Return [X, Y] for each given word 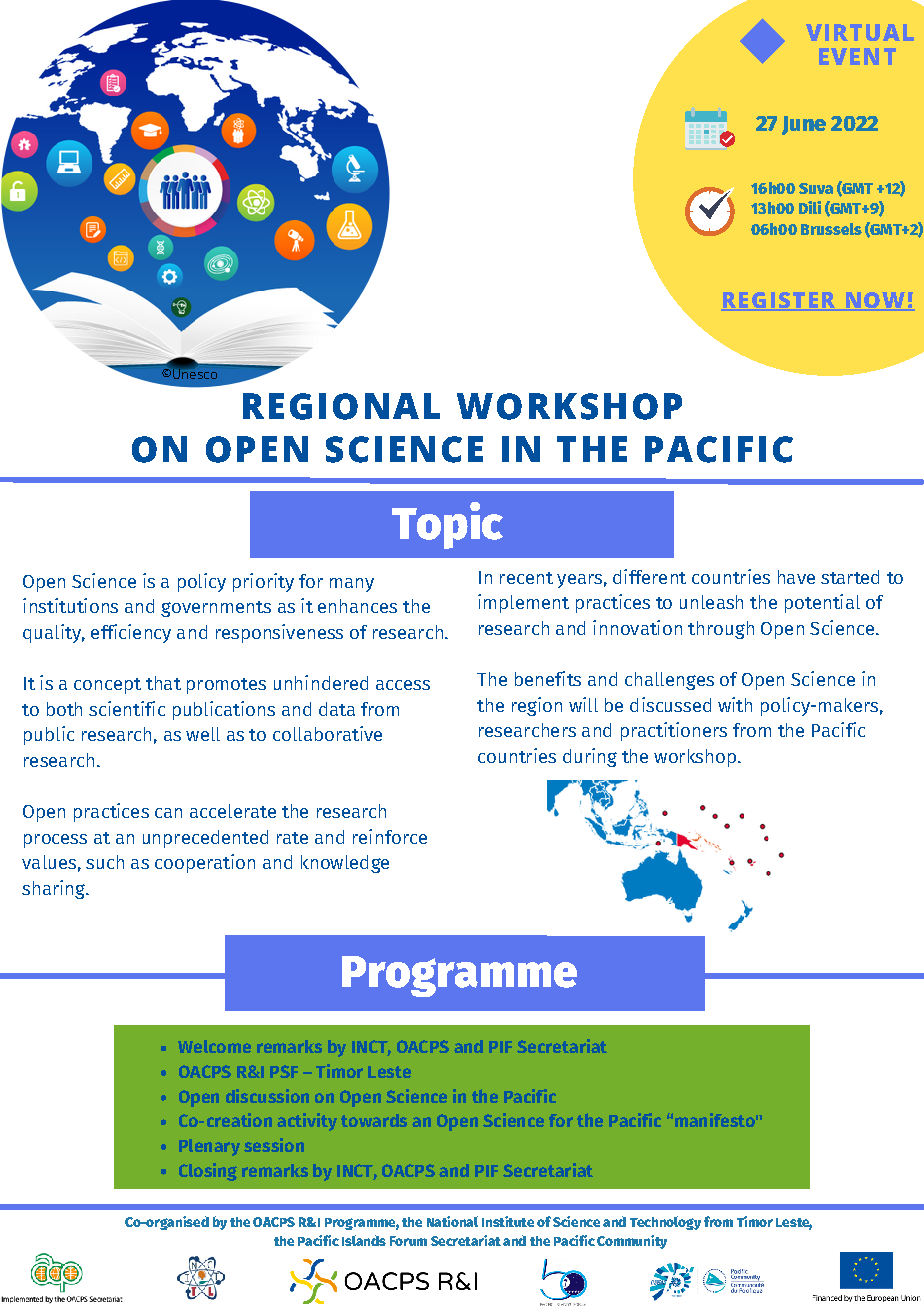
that [163, 683]
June [804, 125]
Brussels [831, 229]
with [735, 704]
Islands [364, 1240]
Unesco [195, 373]
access [403, 685]
